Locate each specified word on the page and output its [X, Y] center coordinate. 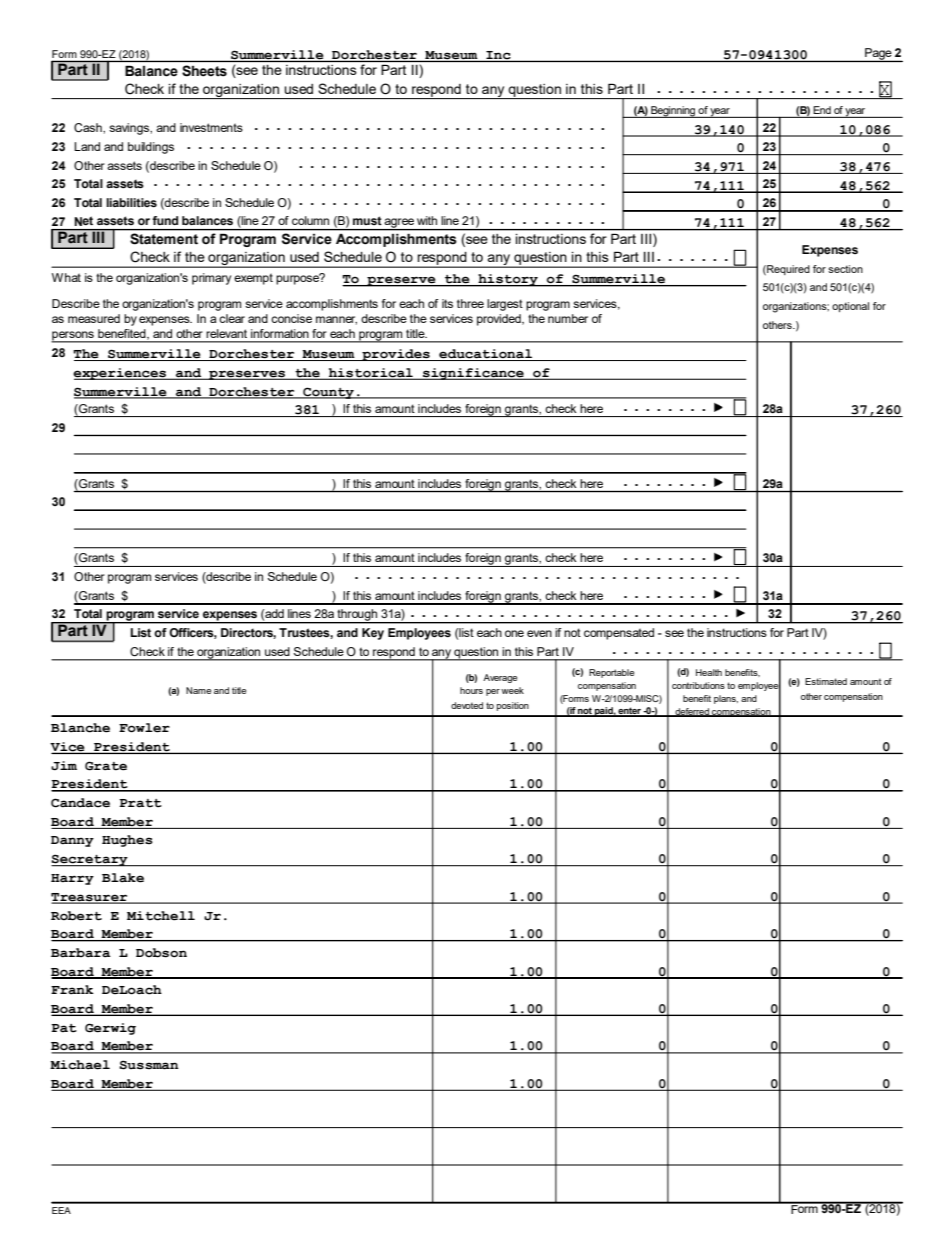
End [822, 110]
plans [726, 699]
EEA [61, 1210]
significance [473, 374]
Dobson [161, 953]
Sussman [149, 1065]
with [427, 220]
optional [850, 307]
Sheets [204, 70]
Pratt [140, 803]
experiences [121, 374]
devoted [467, 705]
